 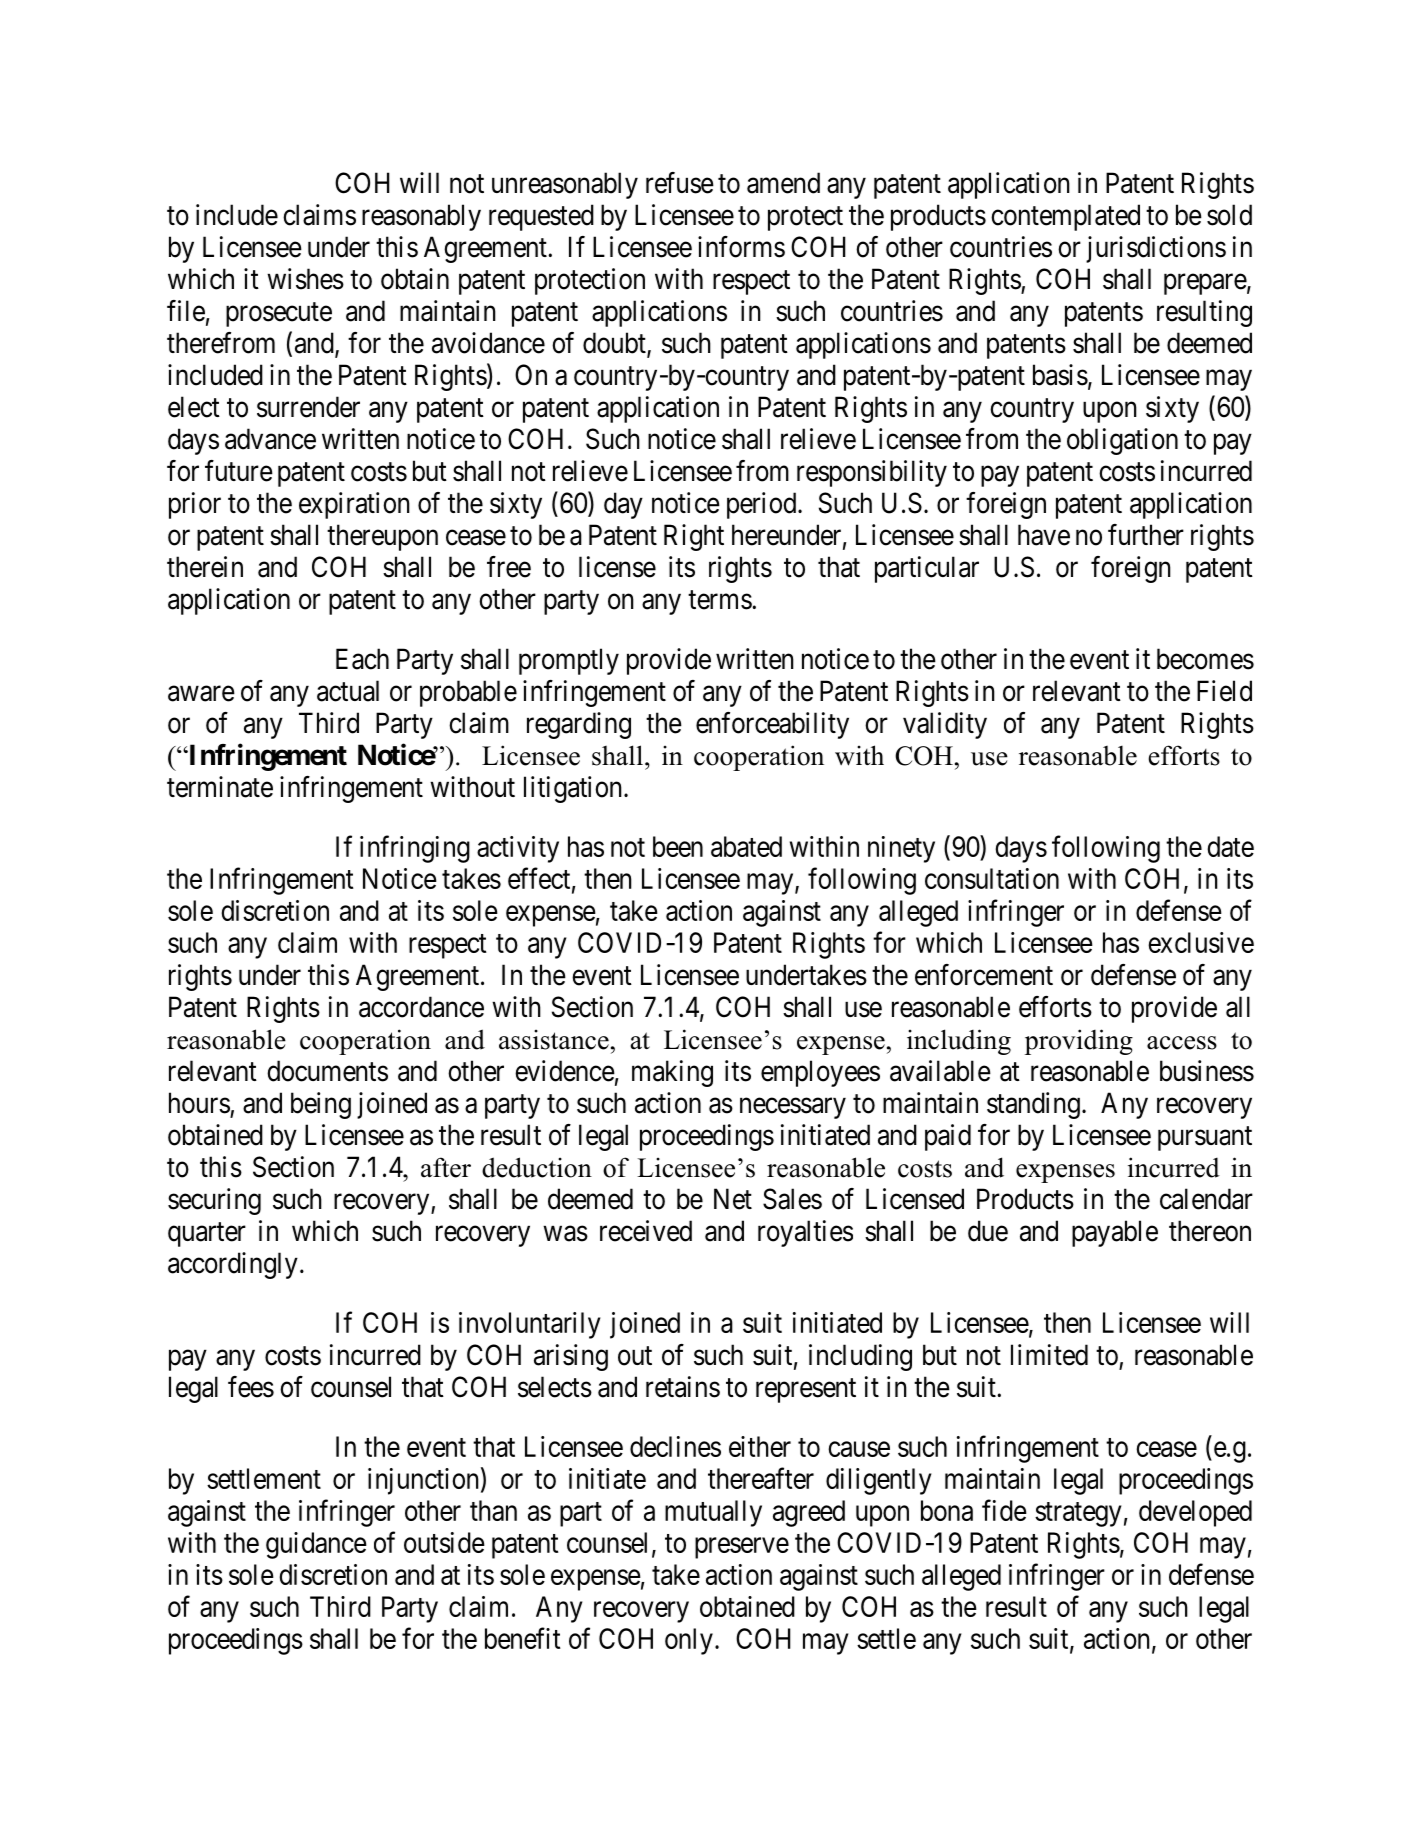 What do you see at coordinates (305, 279) in the page?
I see `wishes` at bounding box center [305, 279].
